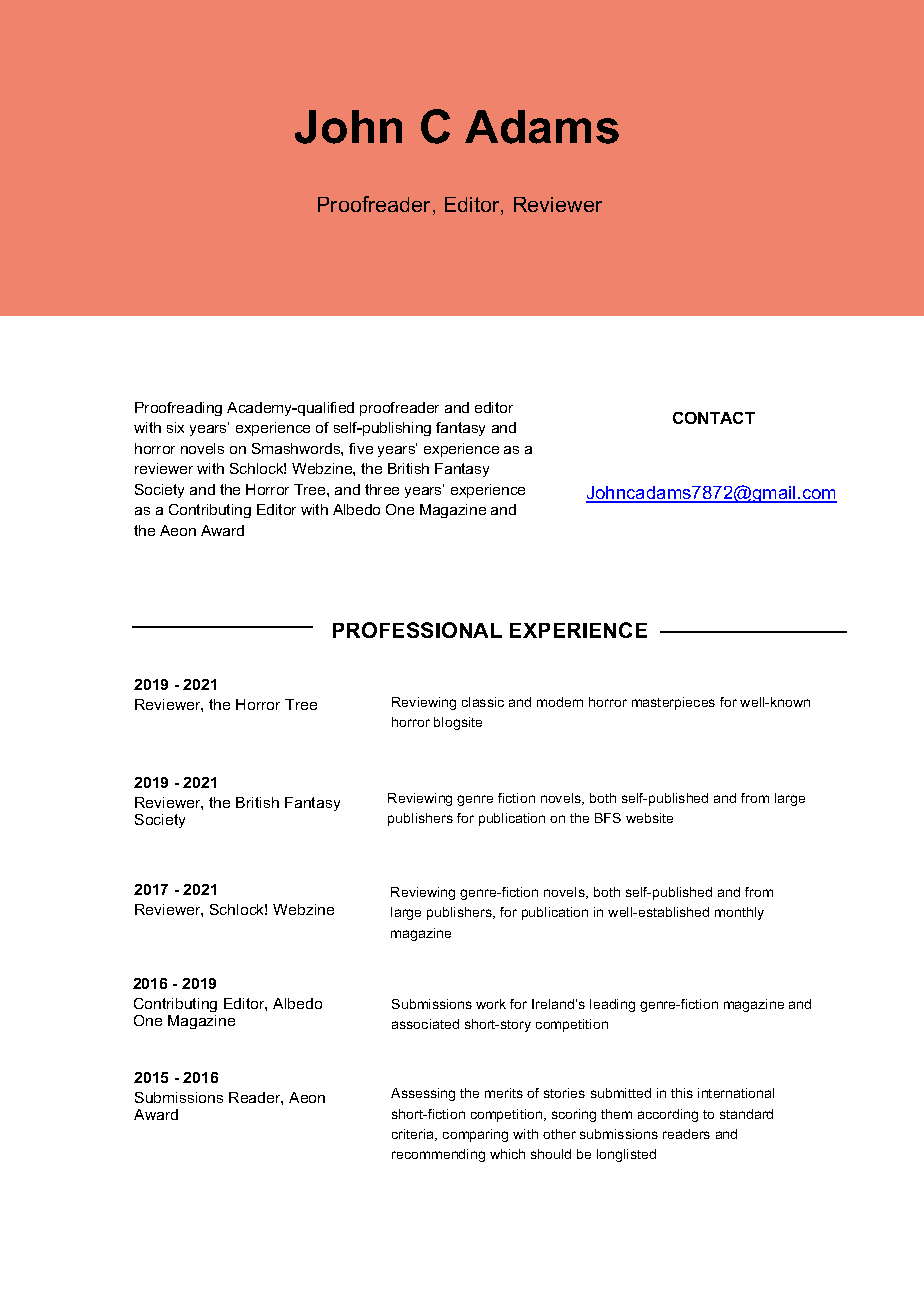 The image size is (924, 1308). Describe the element at coordinates (175, 427) in the screenshot. I see `six` at that location.
